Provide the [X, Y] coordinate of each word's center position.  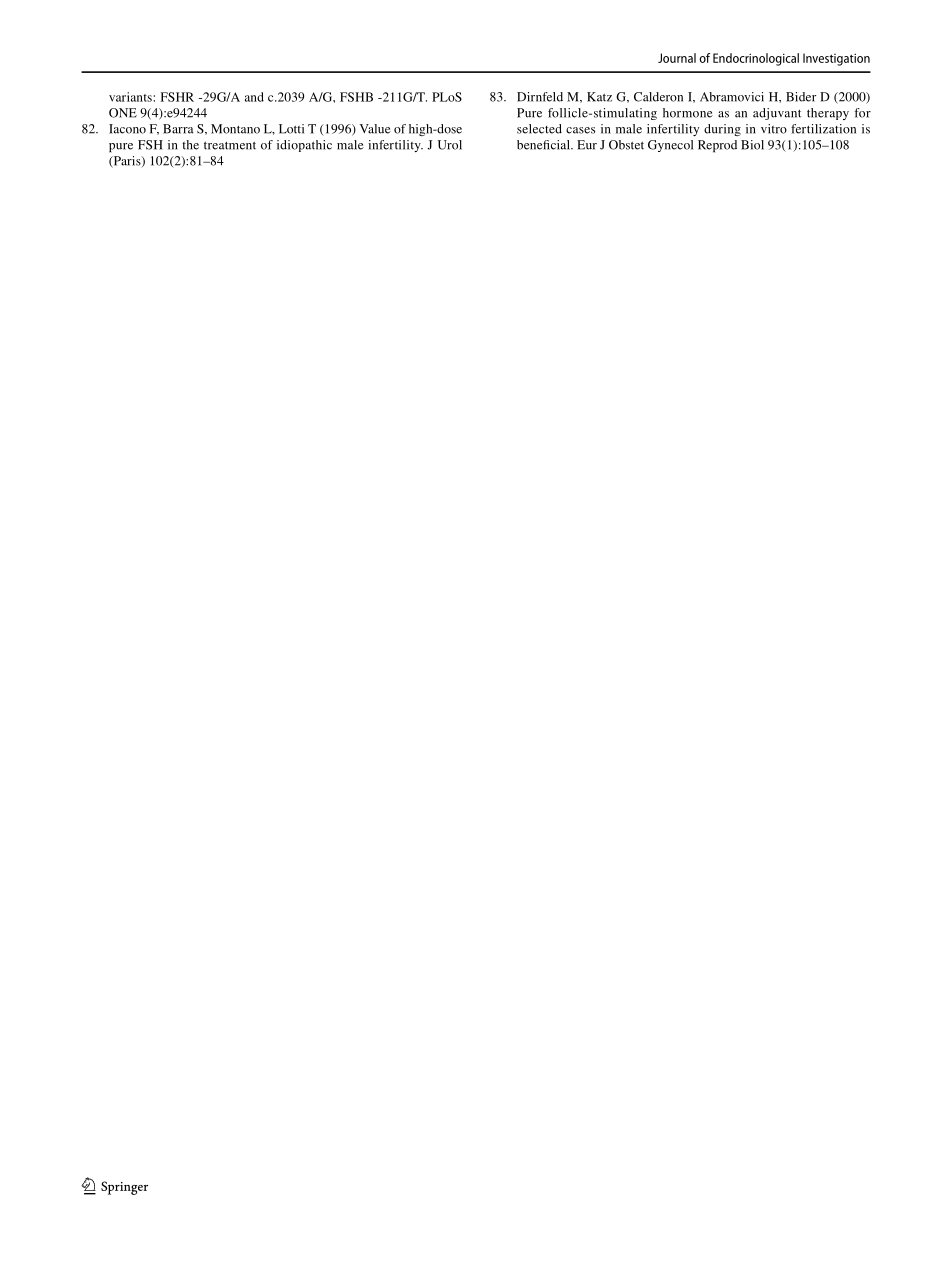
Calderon [658, 97]
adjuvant [777, 114]
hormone [688, 113]
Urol [450, 145]
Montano [235, 129]
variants [131, 97]
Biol [752, 145]
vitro [774, 129]
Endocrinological [756, 59]
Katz [599, 97]
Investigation [836, 59]
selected [539, 129]
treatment [230, 145]
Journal [677, 58]
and [254, 97]
